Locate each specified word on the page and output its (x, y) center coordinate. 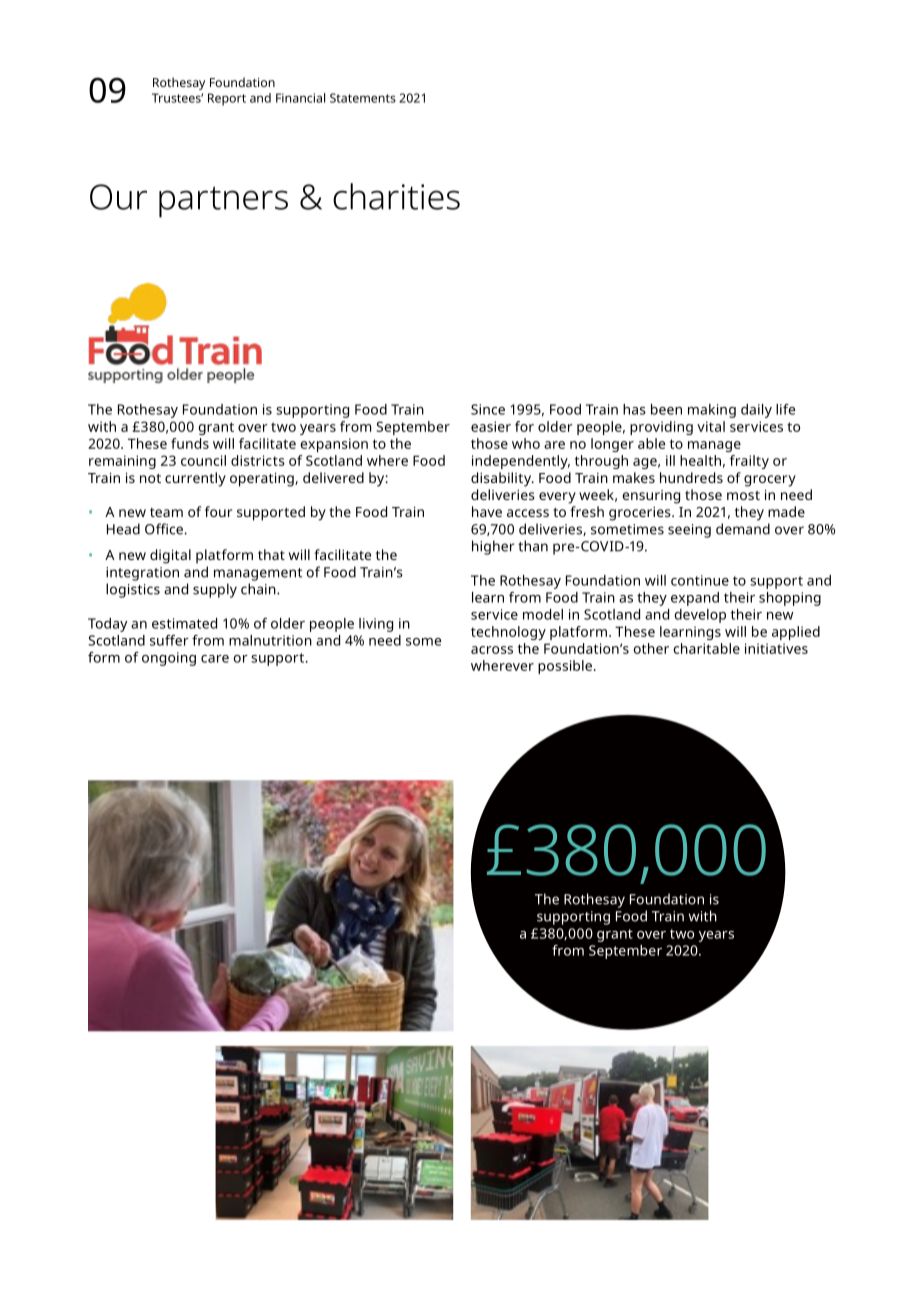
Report (227, 99)
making (712, 411)
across (492, 650)
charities (396, 196)
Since (488, 409)
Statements (363, 98)
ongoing (169, 659)
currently (195, 479)
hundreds (691, 477)
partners (223, 202)
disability (502, 479)
